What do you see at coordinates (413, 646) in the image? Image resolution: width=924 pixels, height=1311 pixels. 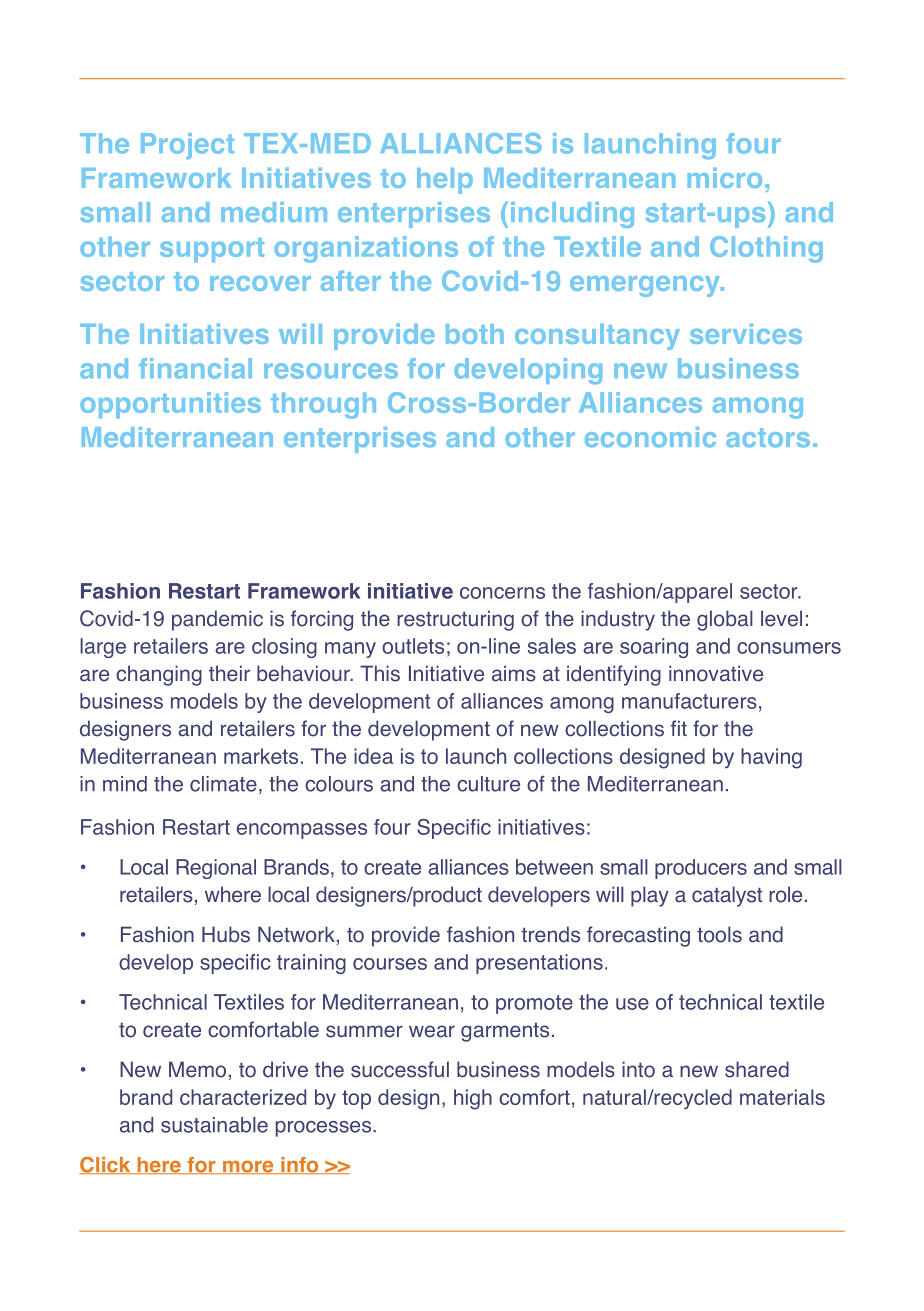 I see `outlets` at bounding box center [413, 646].
